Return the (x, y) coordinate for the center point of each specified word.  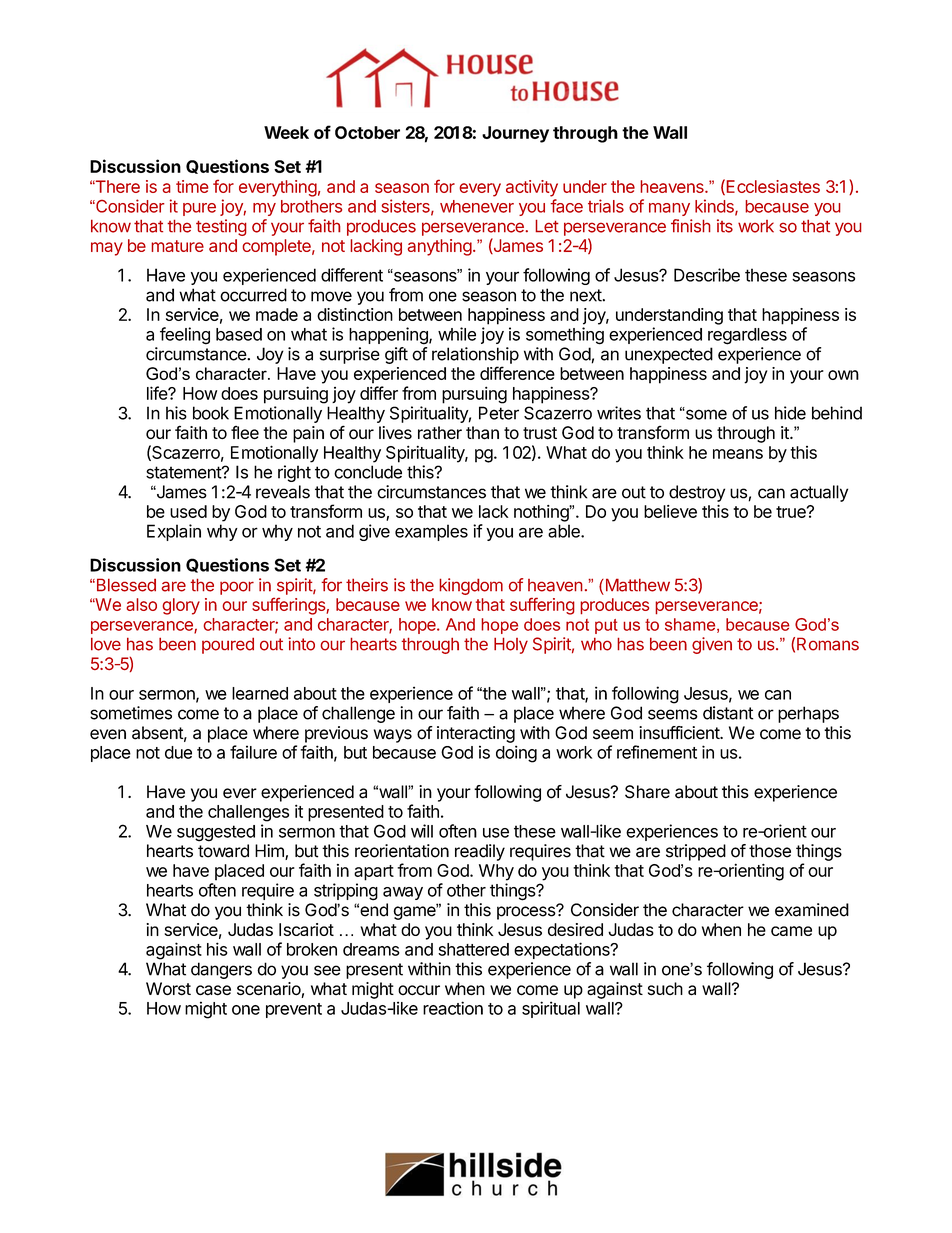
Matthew (636, 585)
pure (199, 209)
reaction (453, 1008)
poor (237, 588)
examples (431, 532)
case (213, 990)
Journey (515, 134)
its (725, 226)
